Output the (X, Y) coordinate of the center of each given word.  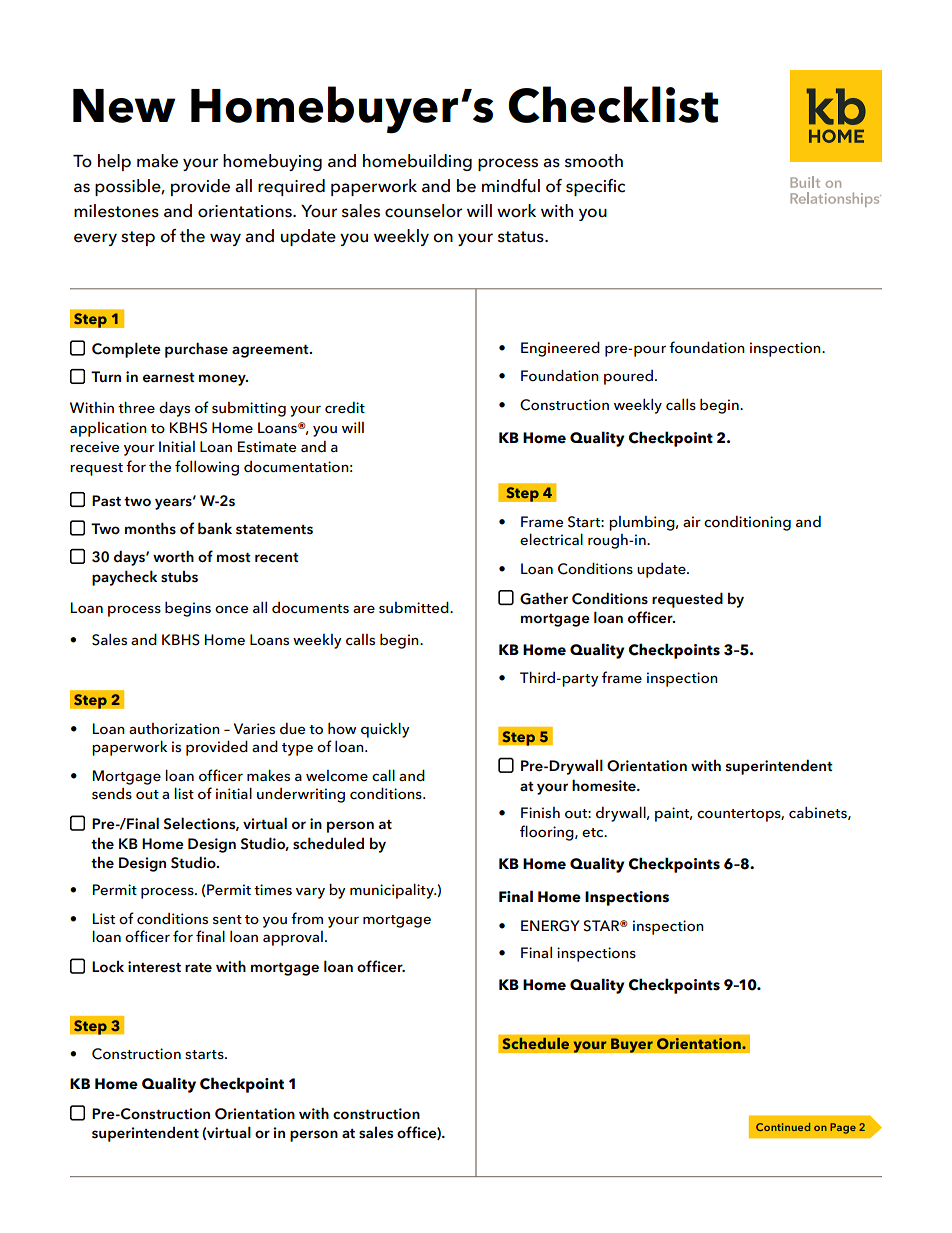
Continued (783, 1127)
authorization (174, 728)
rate (198, 967)
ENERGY (550, 926)
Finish (540, 812)
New (124, 106)
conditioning (747, 523)
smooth (594, 161)
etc (594, 832)
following (207, 468)
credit (345, 407)
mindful (511, 186)
